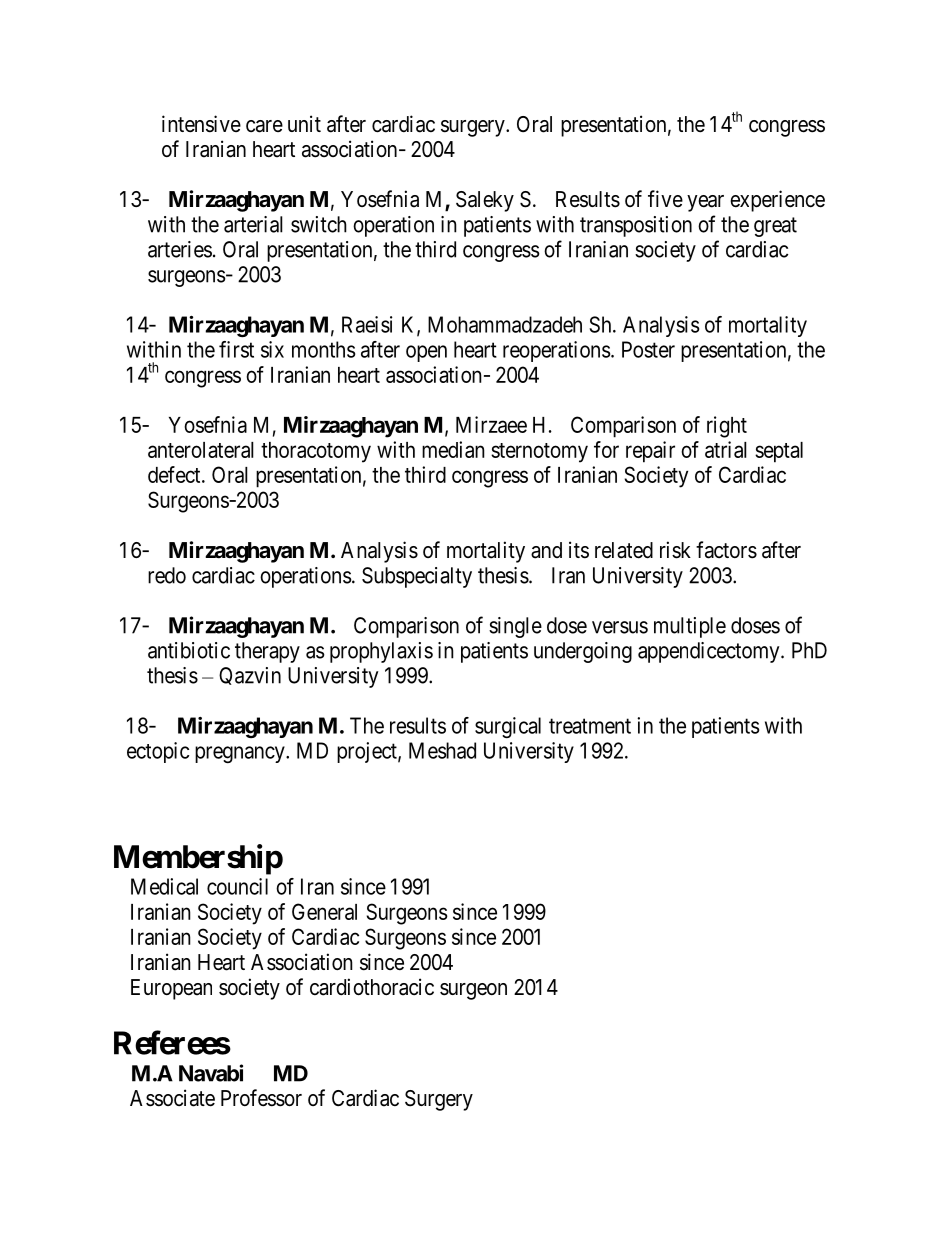  I want to click on defect, so click(175, 474).
